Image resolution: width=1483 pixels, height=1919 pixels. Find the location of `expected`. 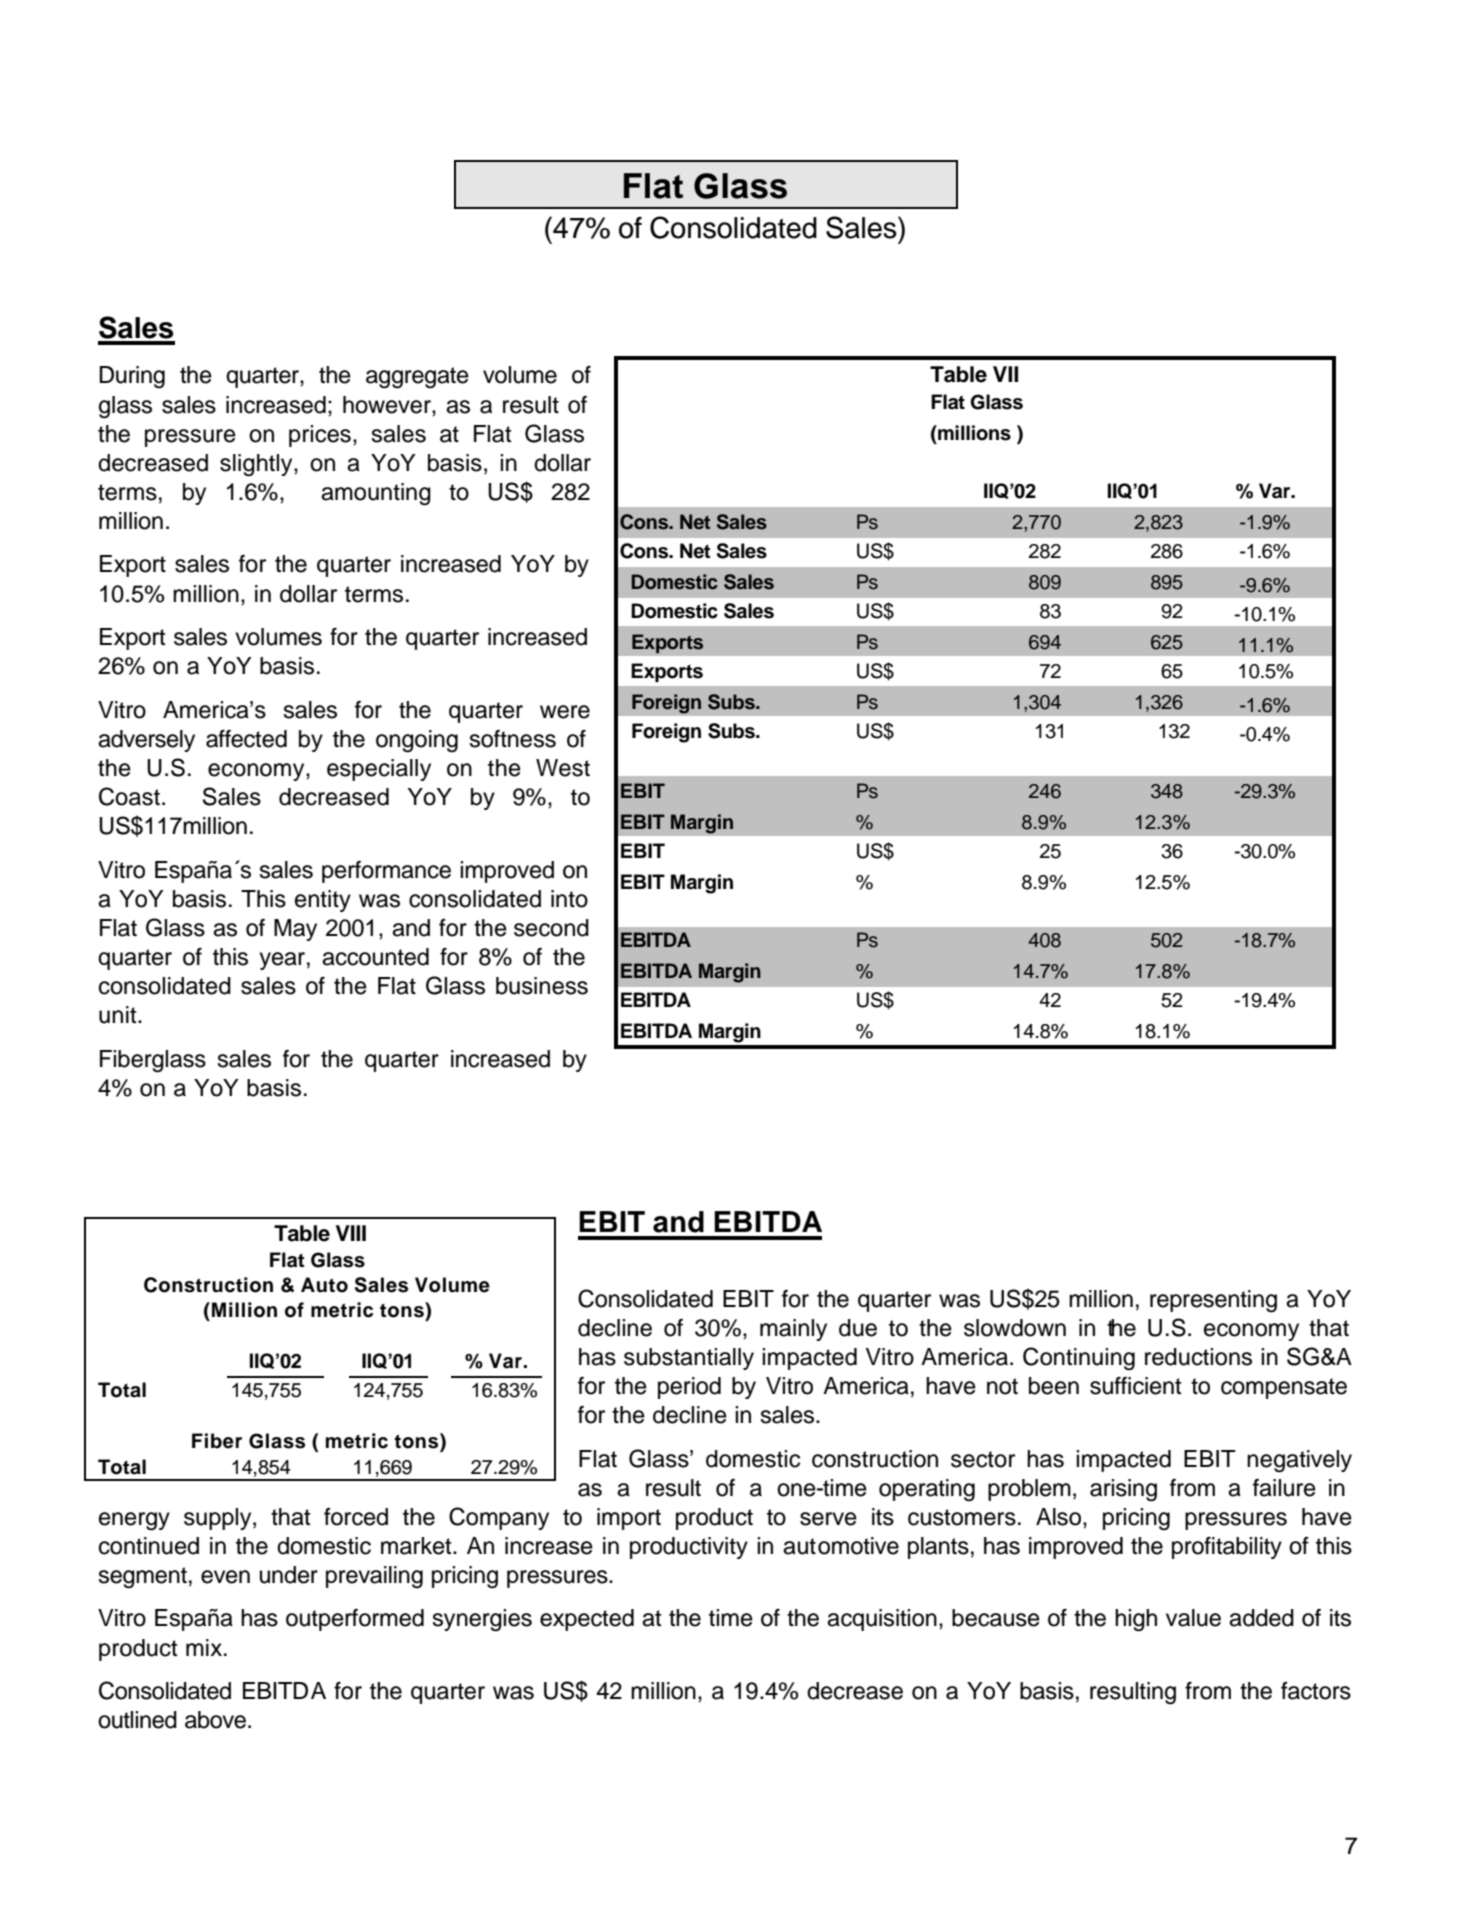

expected is located at coordinates (587, 1620).
